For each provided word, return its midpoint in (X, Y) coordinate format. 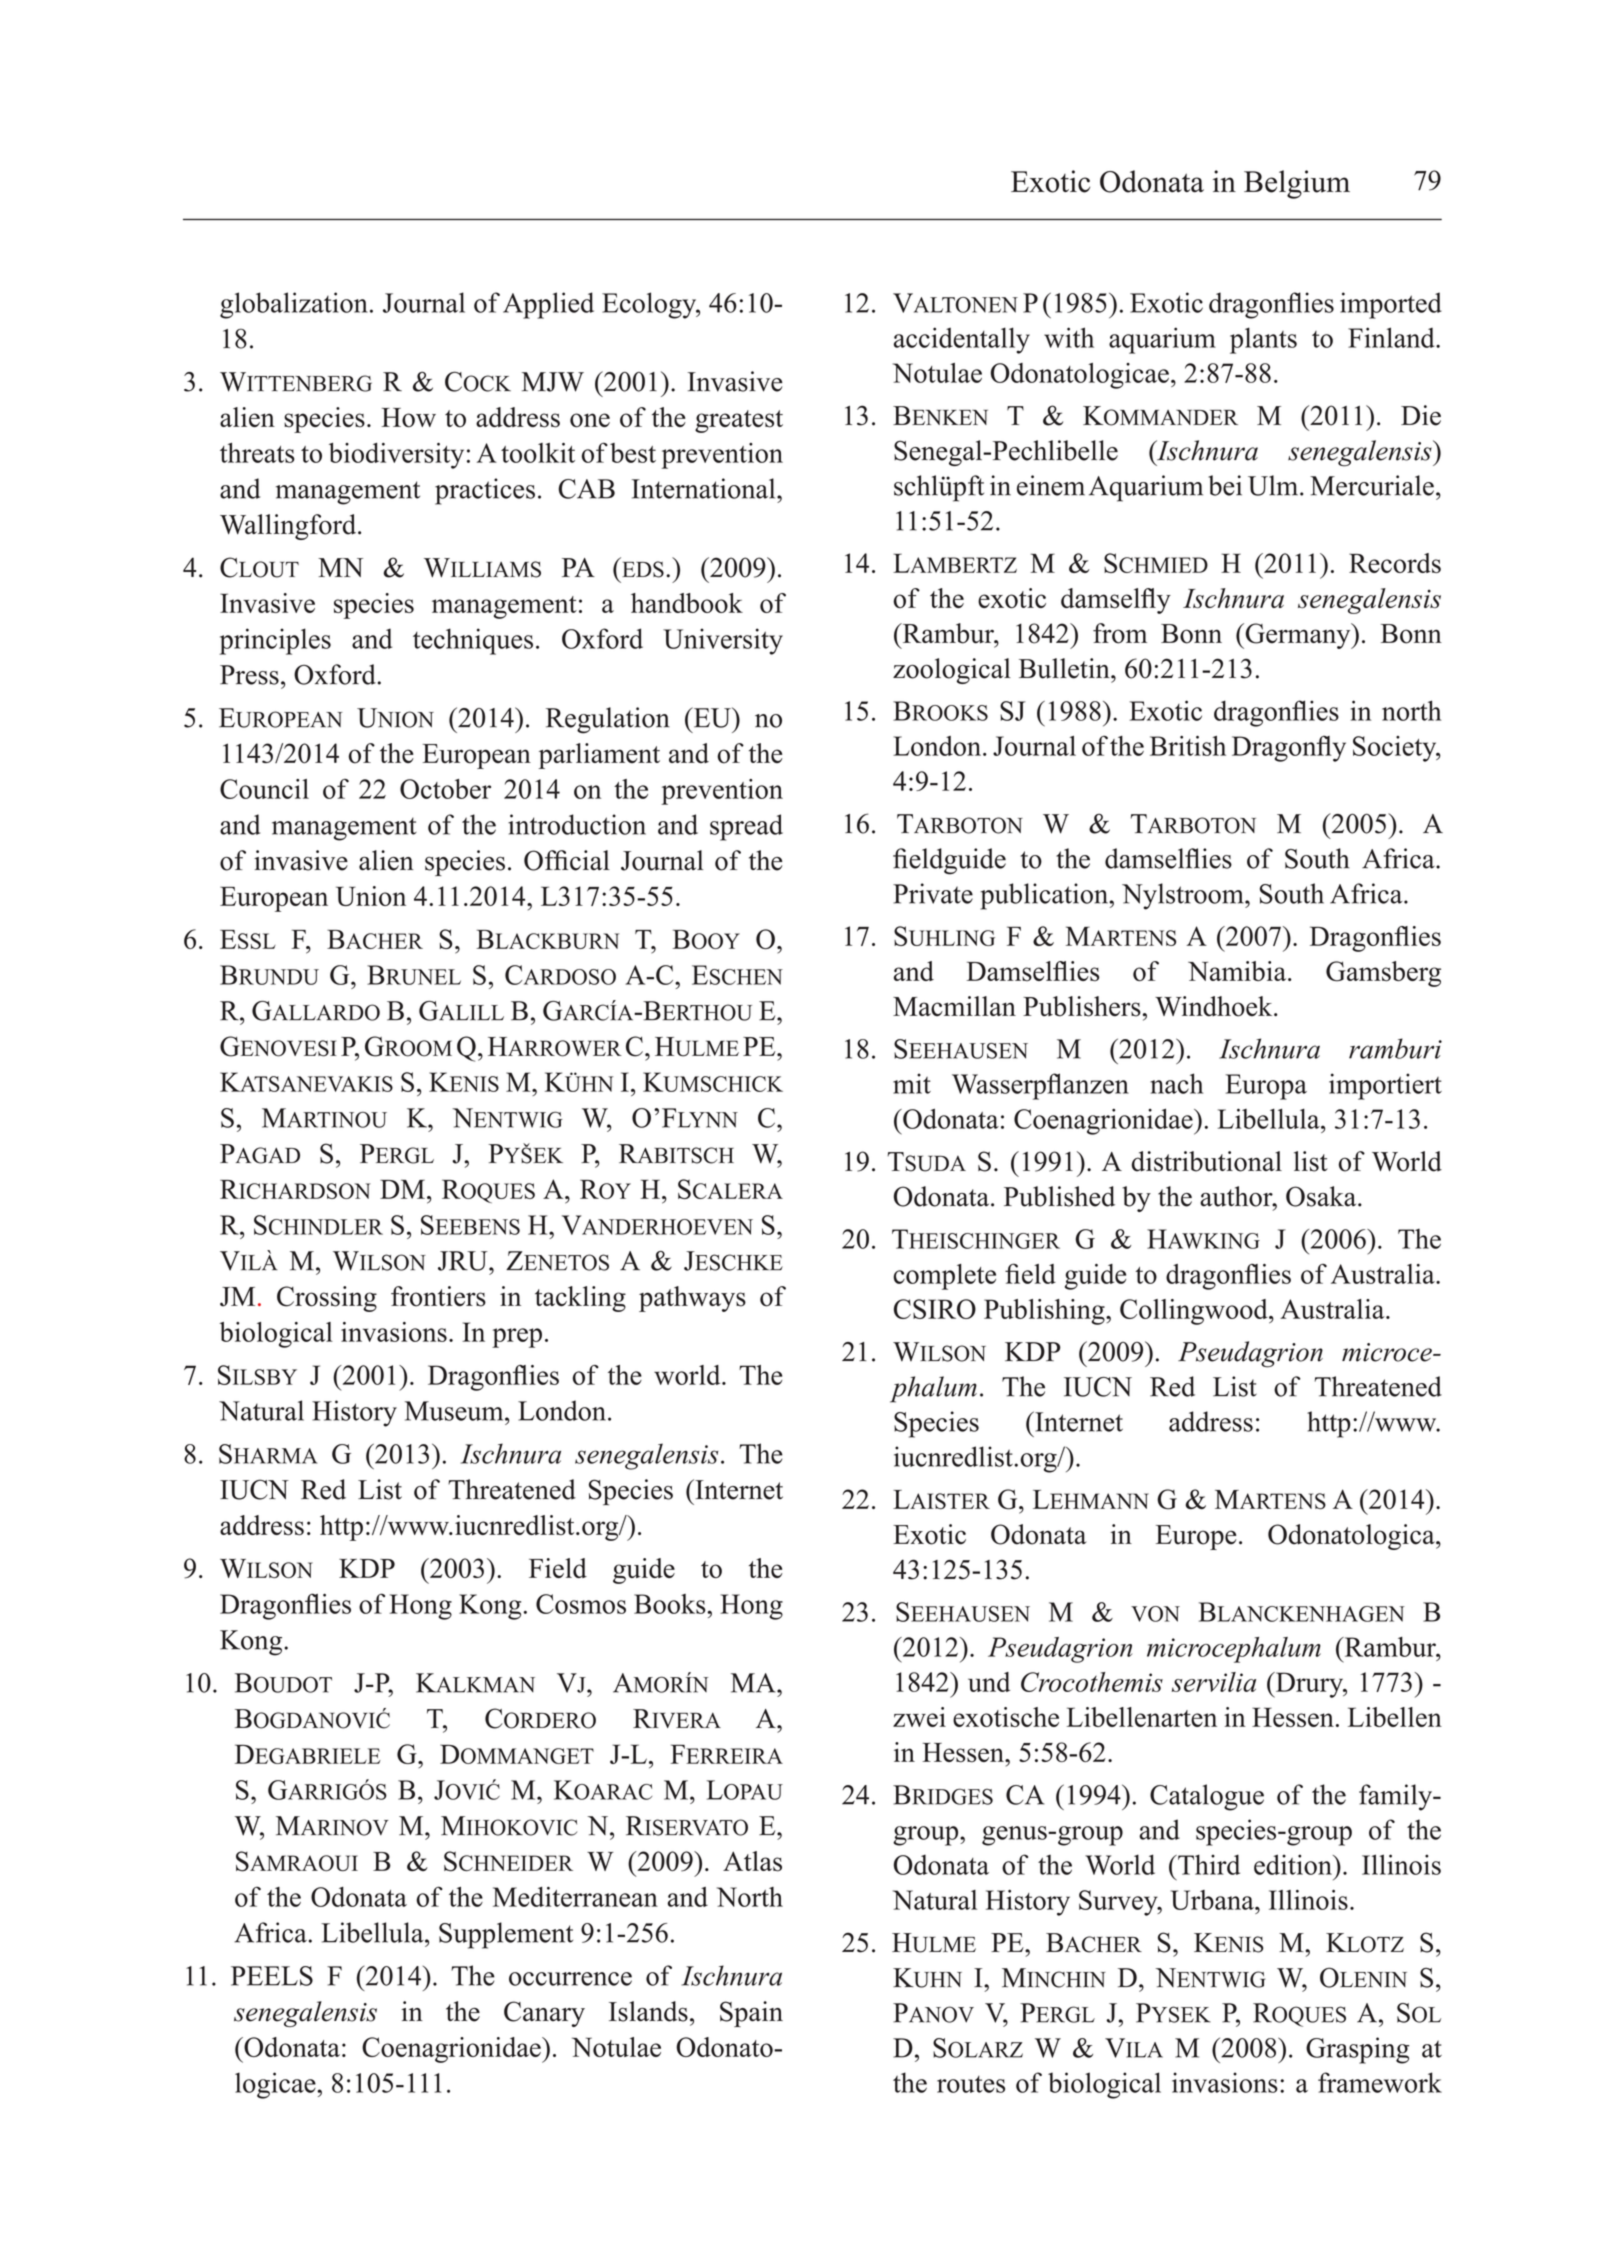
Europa (1266, 1087)
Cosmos (581, 1604)
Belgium (1297, 184)
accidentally (962, 340)
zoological (952, 671)
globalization (294, 305)
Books (671, 1604)
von (1155, 1614)
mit (912, 1083)
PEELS (272, 1976)
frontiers (438, 1296)
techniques (473, 641)
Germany (1298, 636)
